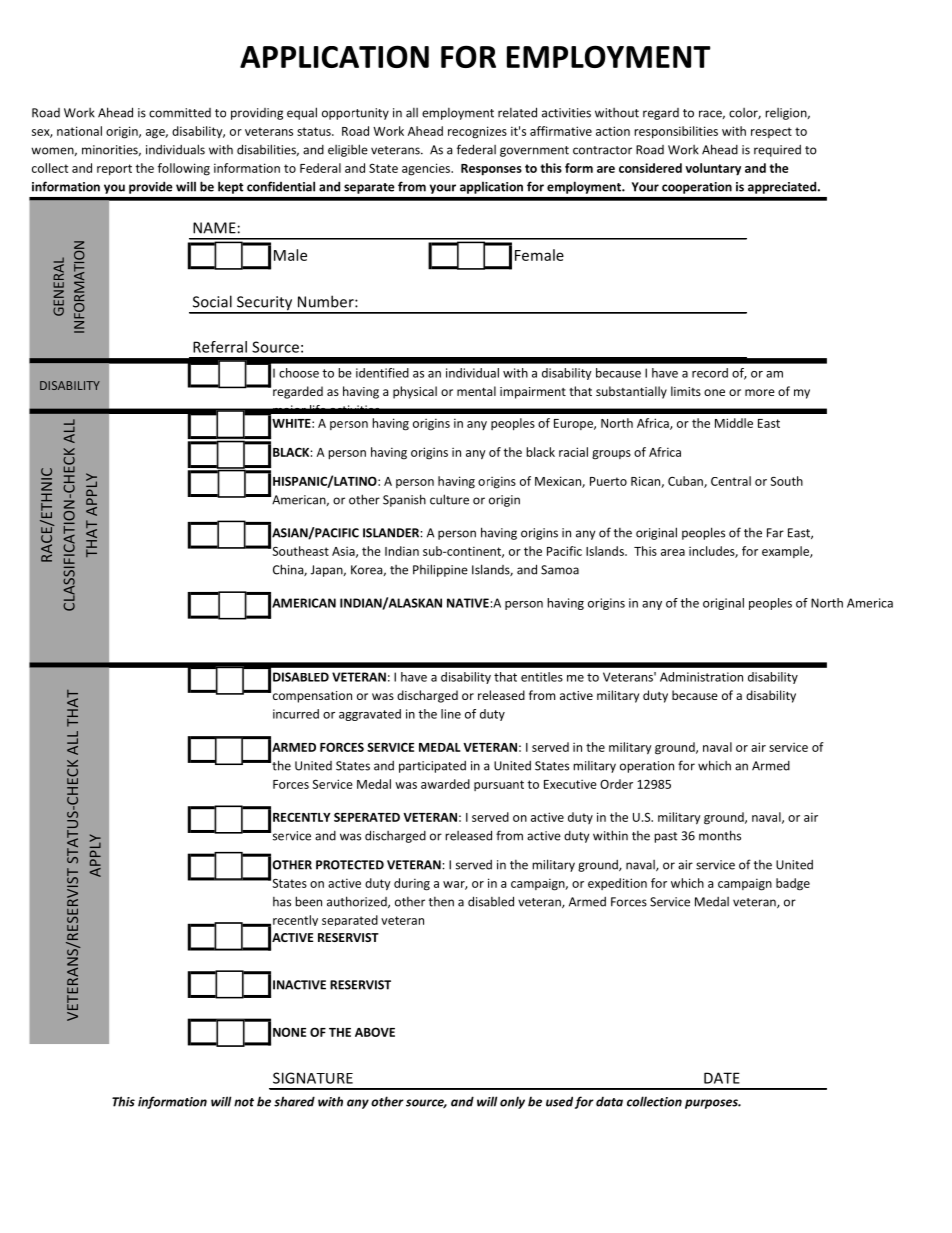 This page has height=1233, width=952. Describe the element at coordinates (432, 767) in the page. I see `participated` at that location.
